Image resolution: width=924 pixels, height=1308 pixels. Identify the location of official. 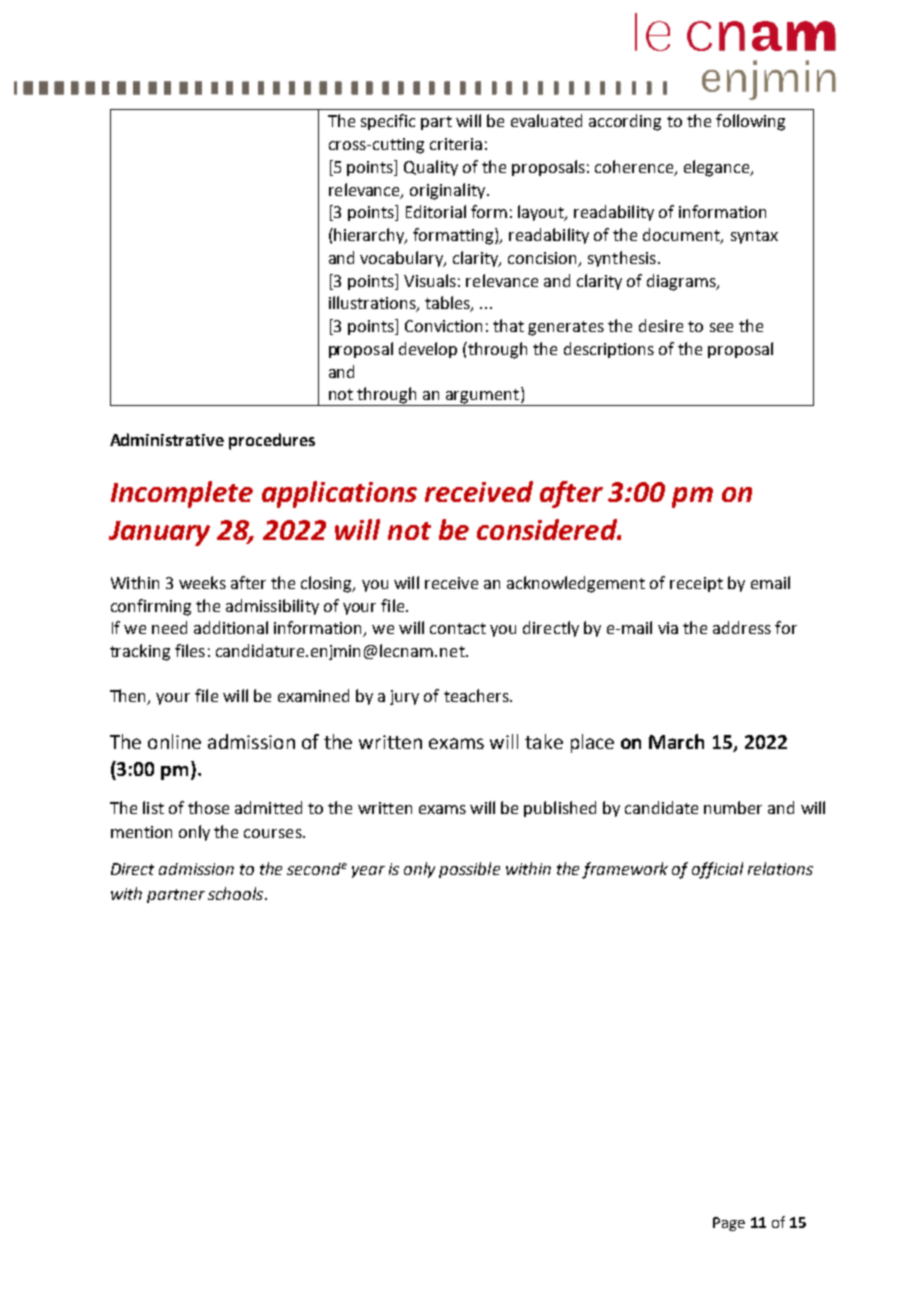
(717, 870).
